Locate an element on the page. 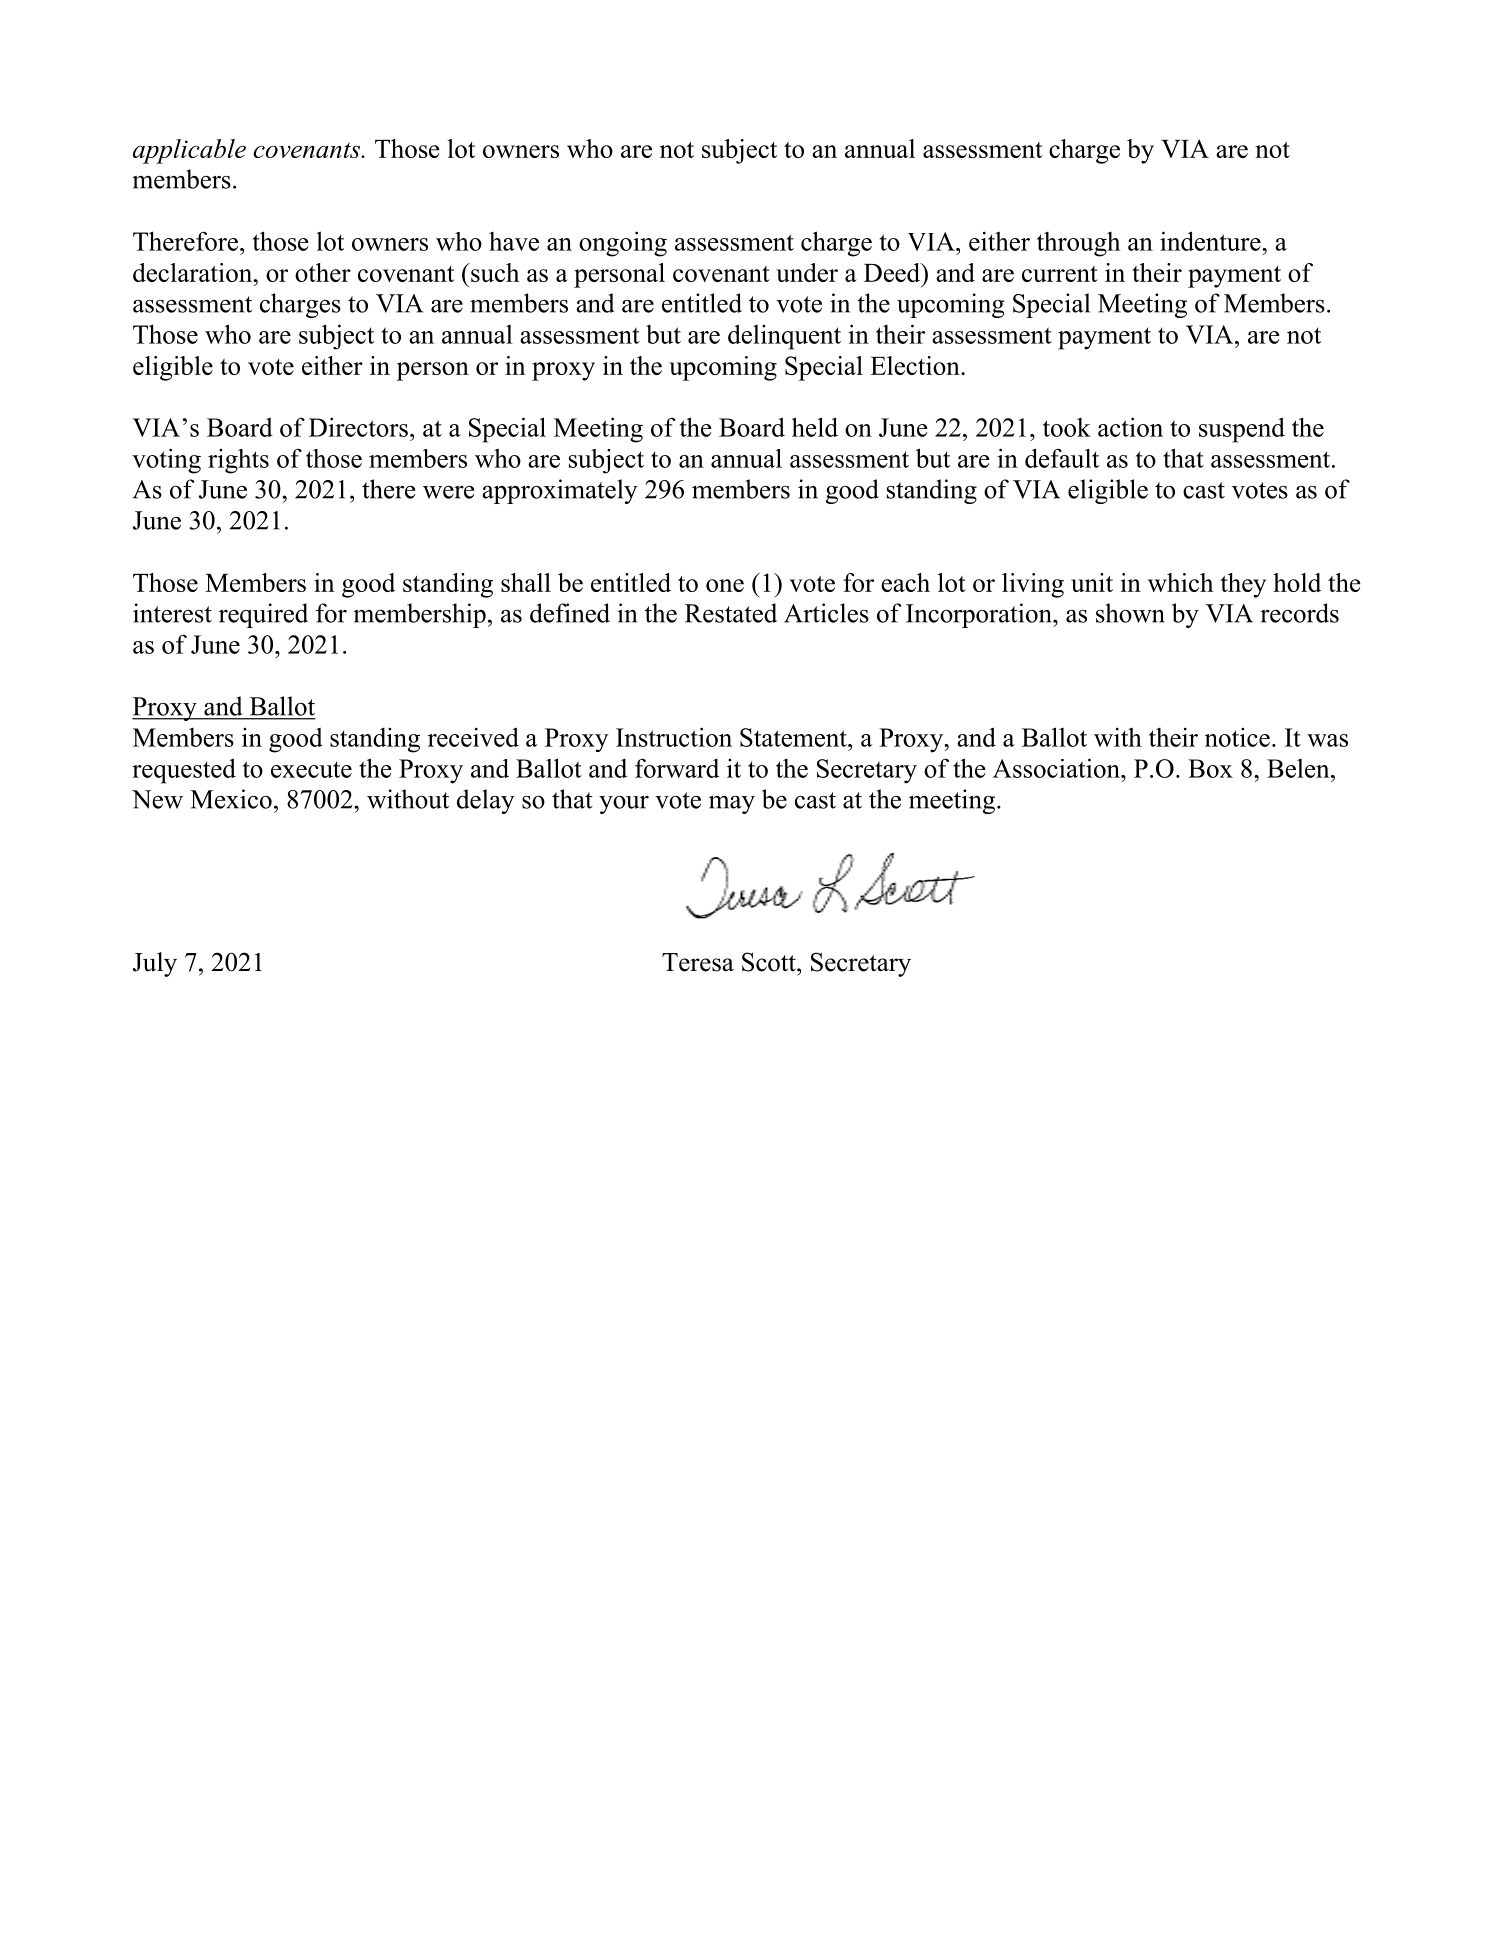  applicable is located at coordinates (189, 151).
